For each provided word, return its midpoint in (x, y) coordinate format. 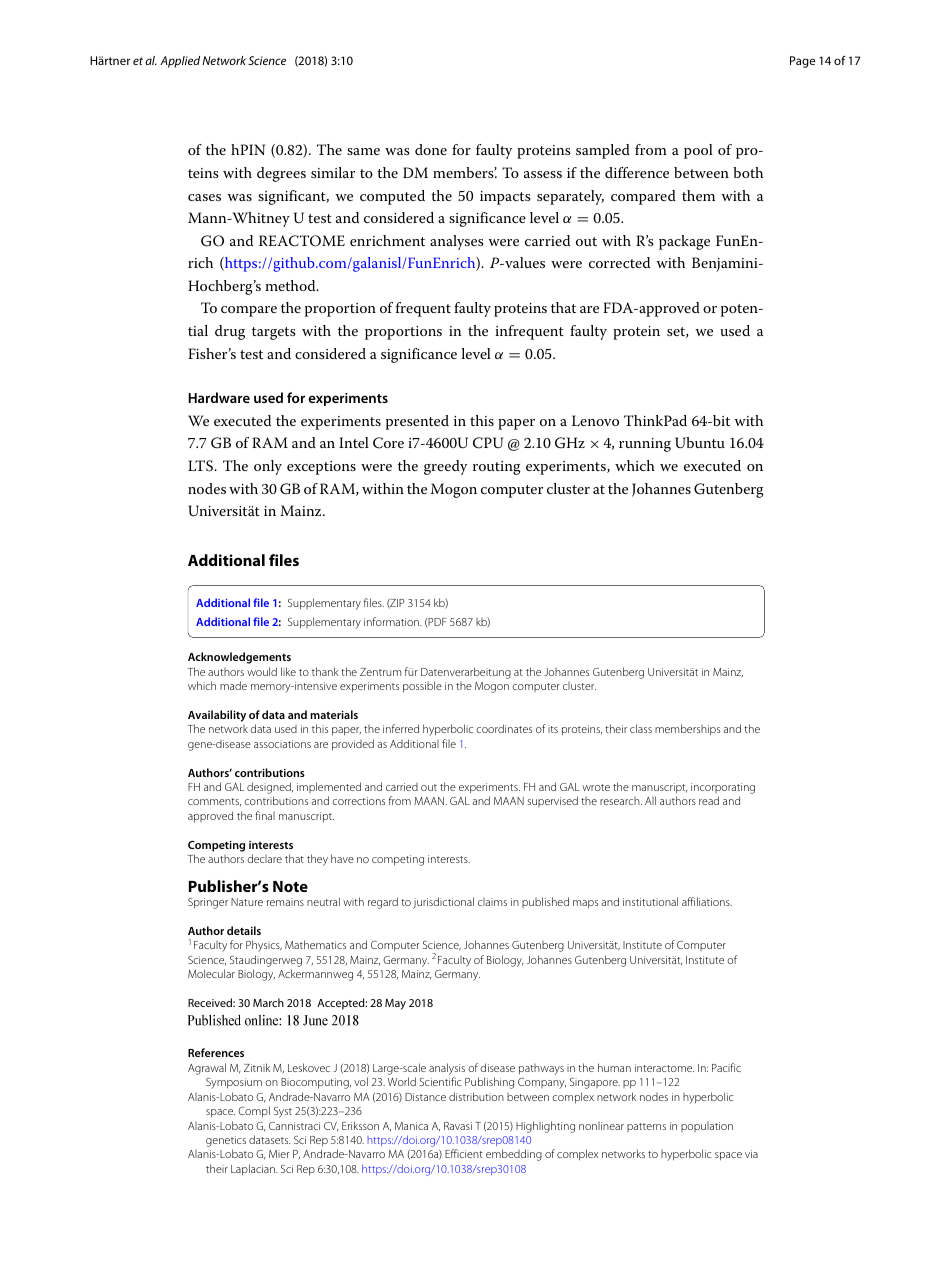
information (392, 621)
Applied (180, 62)
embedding (514, 1155)
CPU (488, 443)
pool (698, 151)
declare (264, 858)
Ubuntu (700, 443)
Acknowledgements (239, 658)
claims (492, 902)
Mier (279, 1154)
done (431, 149)
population (707, 1127)
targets (274, 333)
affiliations (707, 901)
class (641, 728)
